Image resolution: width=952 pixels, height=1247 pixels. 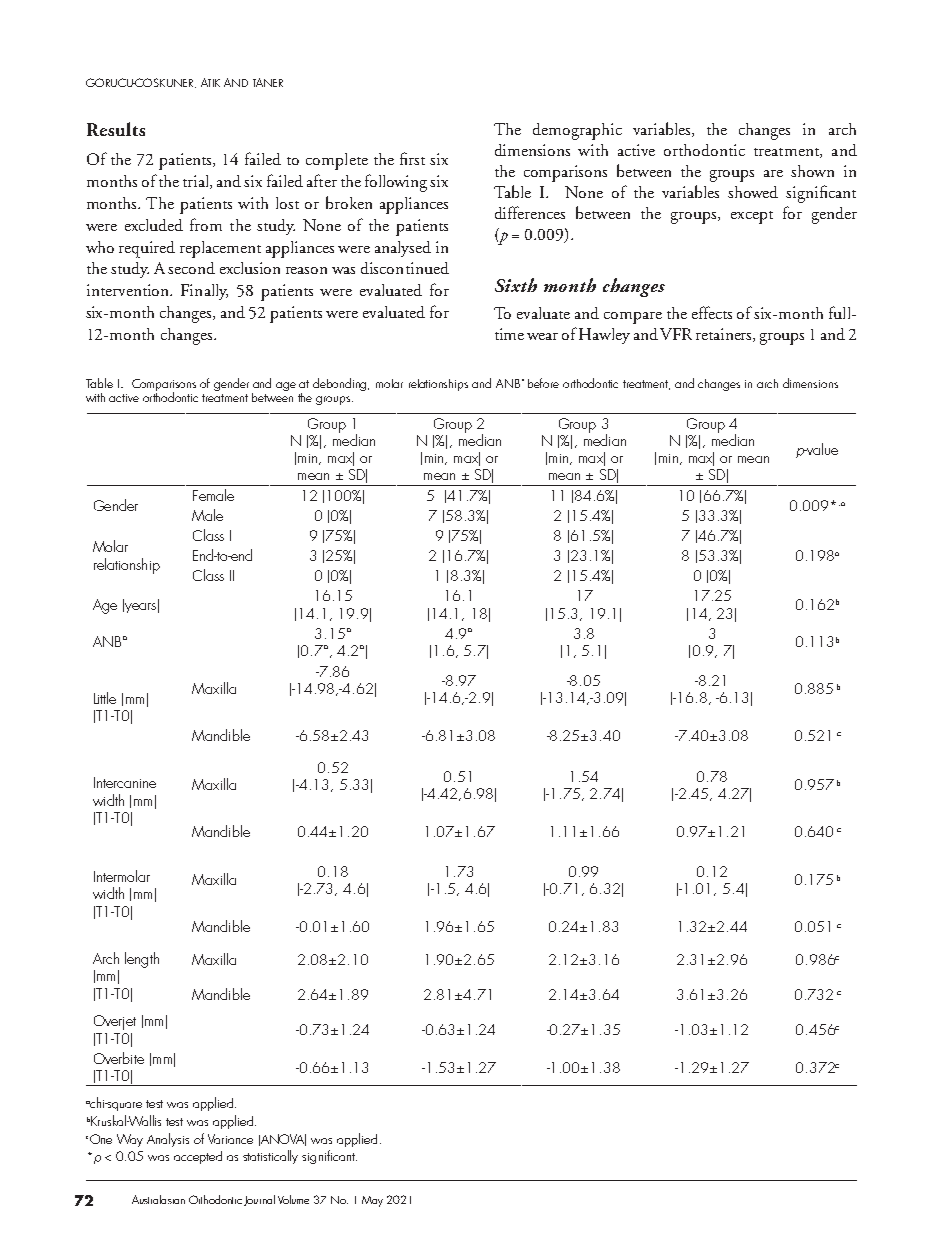 I want to click on May, so click(x=372, y=1201).
